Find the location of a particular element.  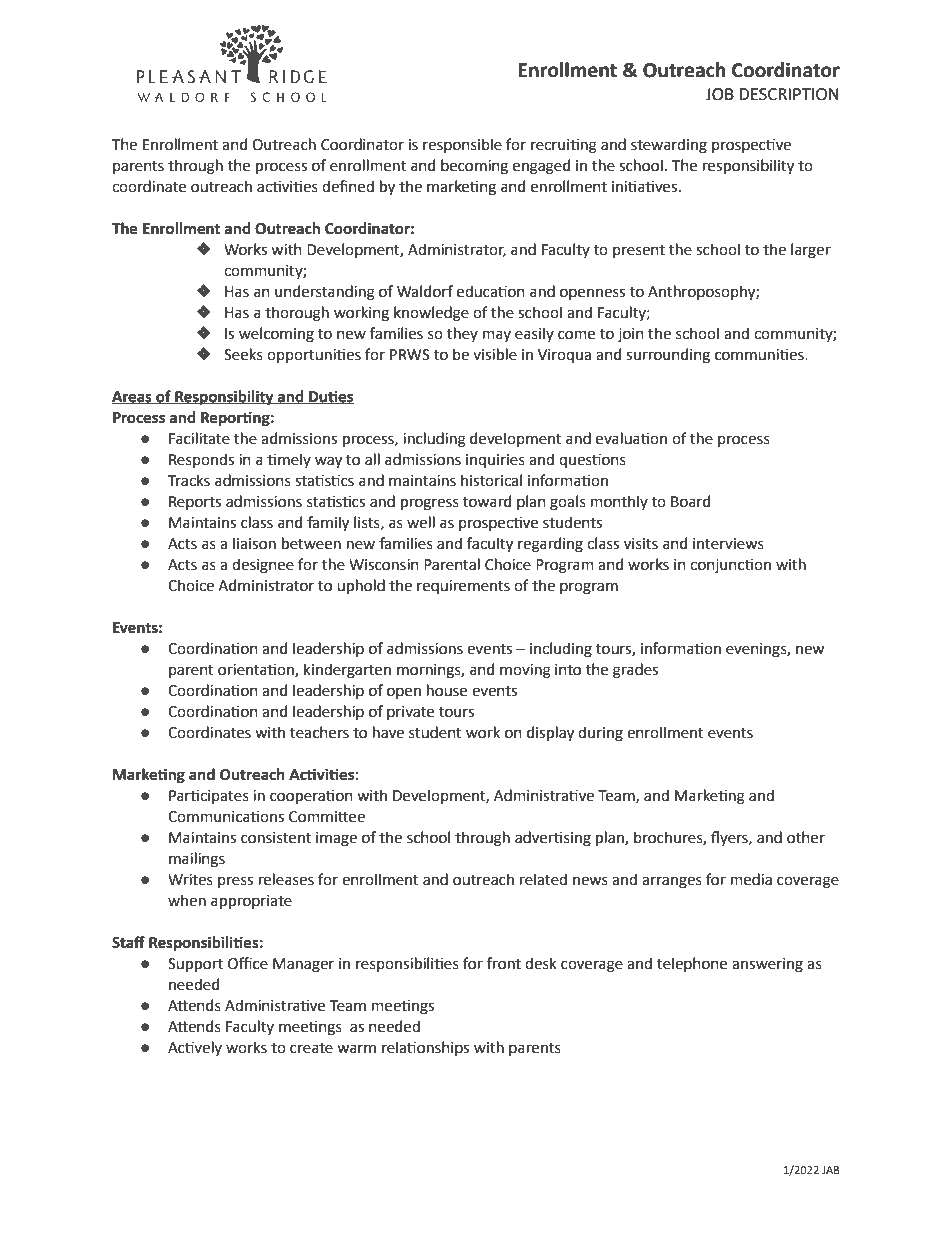

understanding is located at coordinates (325, 293).
